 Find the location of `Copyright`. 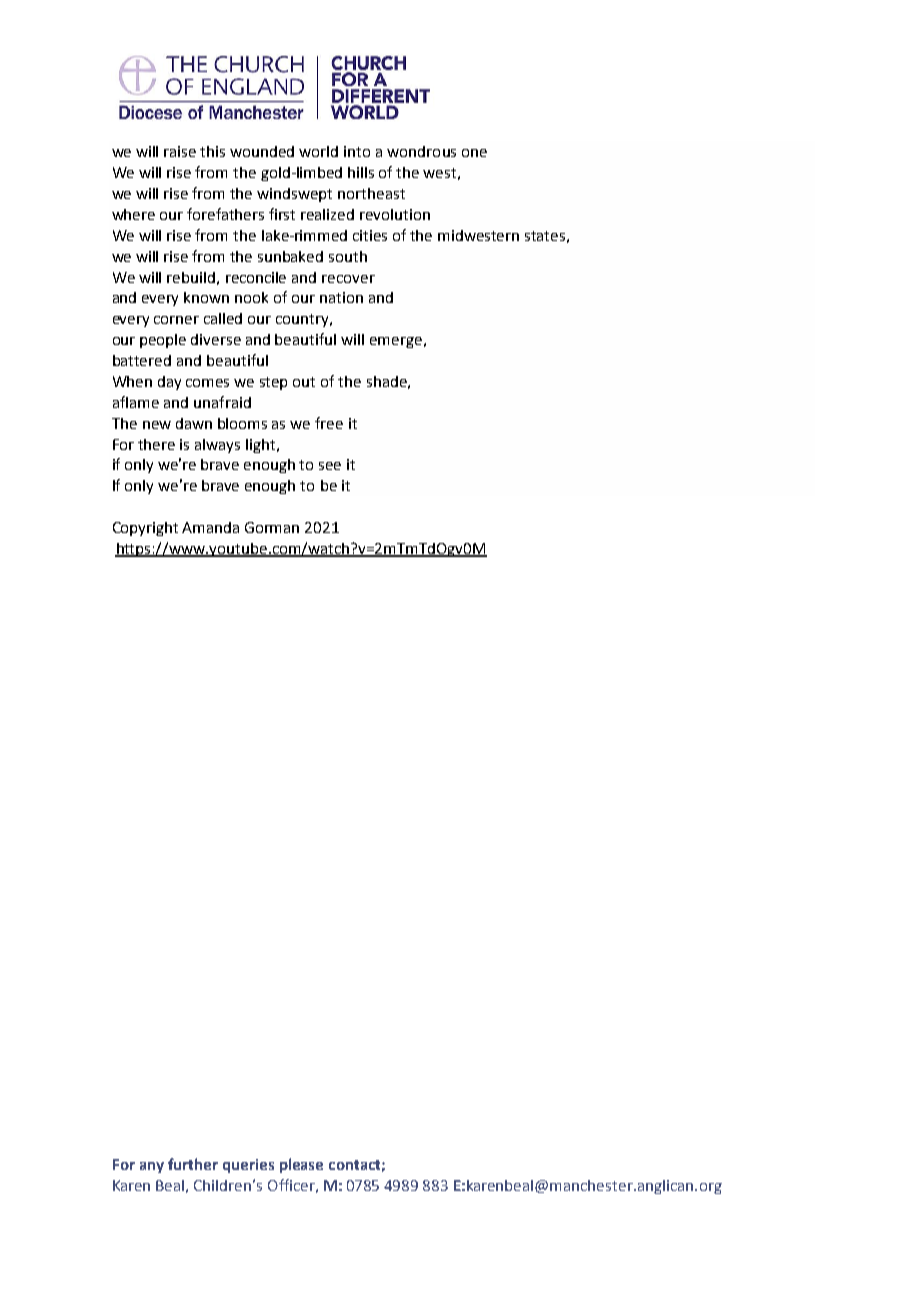

Copyright is located at coordinates (145, 529).
